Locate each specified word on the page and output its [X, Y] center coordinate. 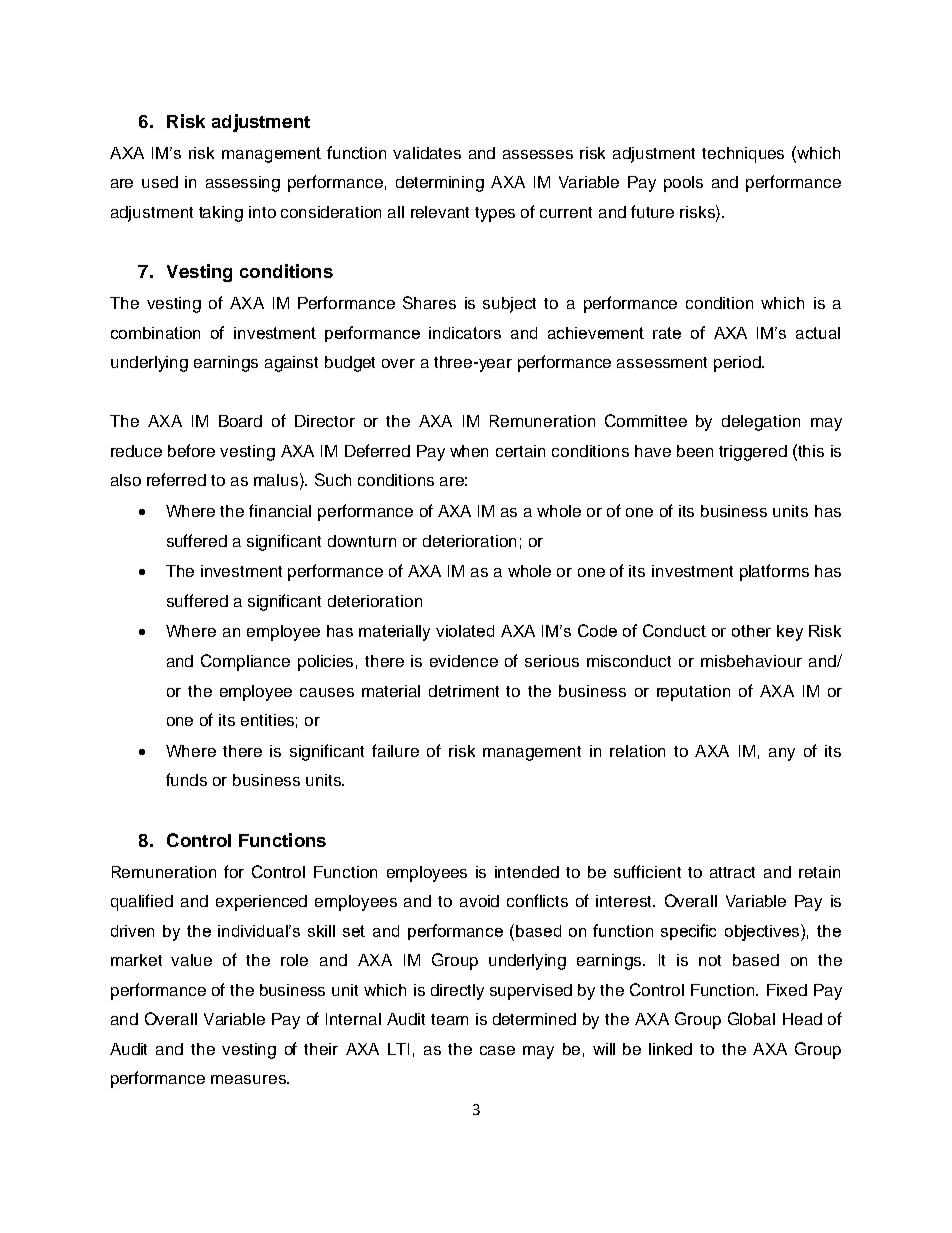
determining [440, 184]
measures [249, 1079]
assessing [243, 184]
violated [465, 631]
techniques [743, 155]
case [497, 1050]
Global [751, 1018]
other [751, 631]
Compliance [245, 662]
